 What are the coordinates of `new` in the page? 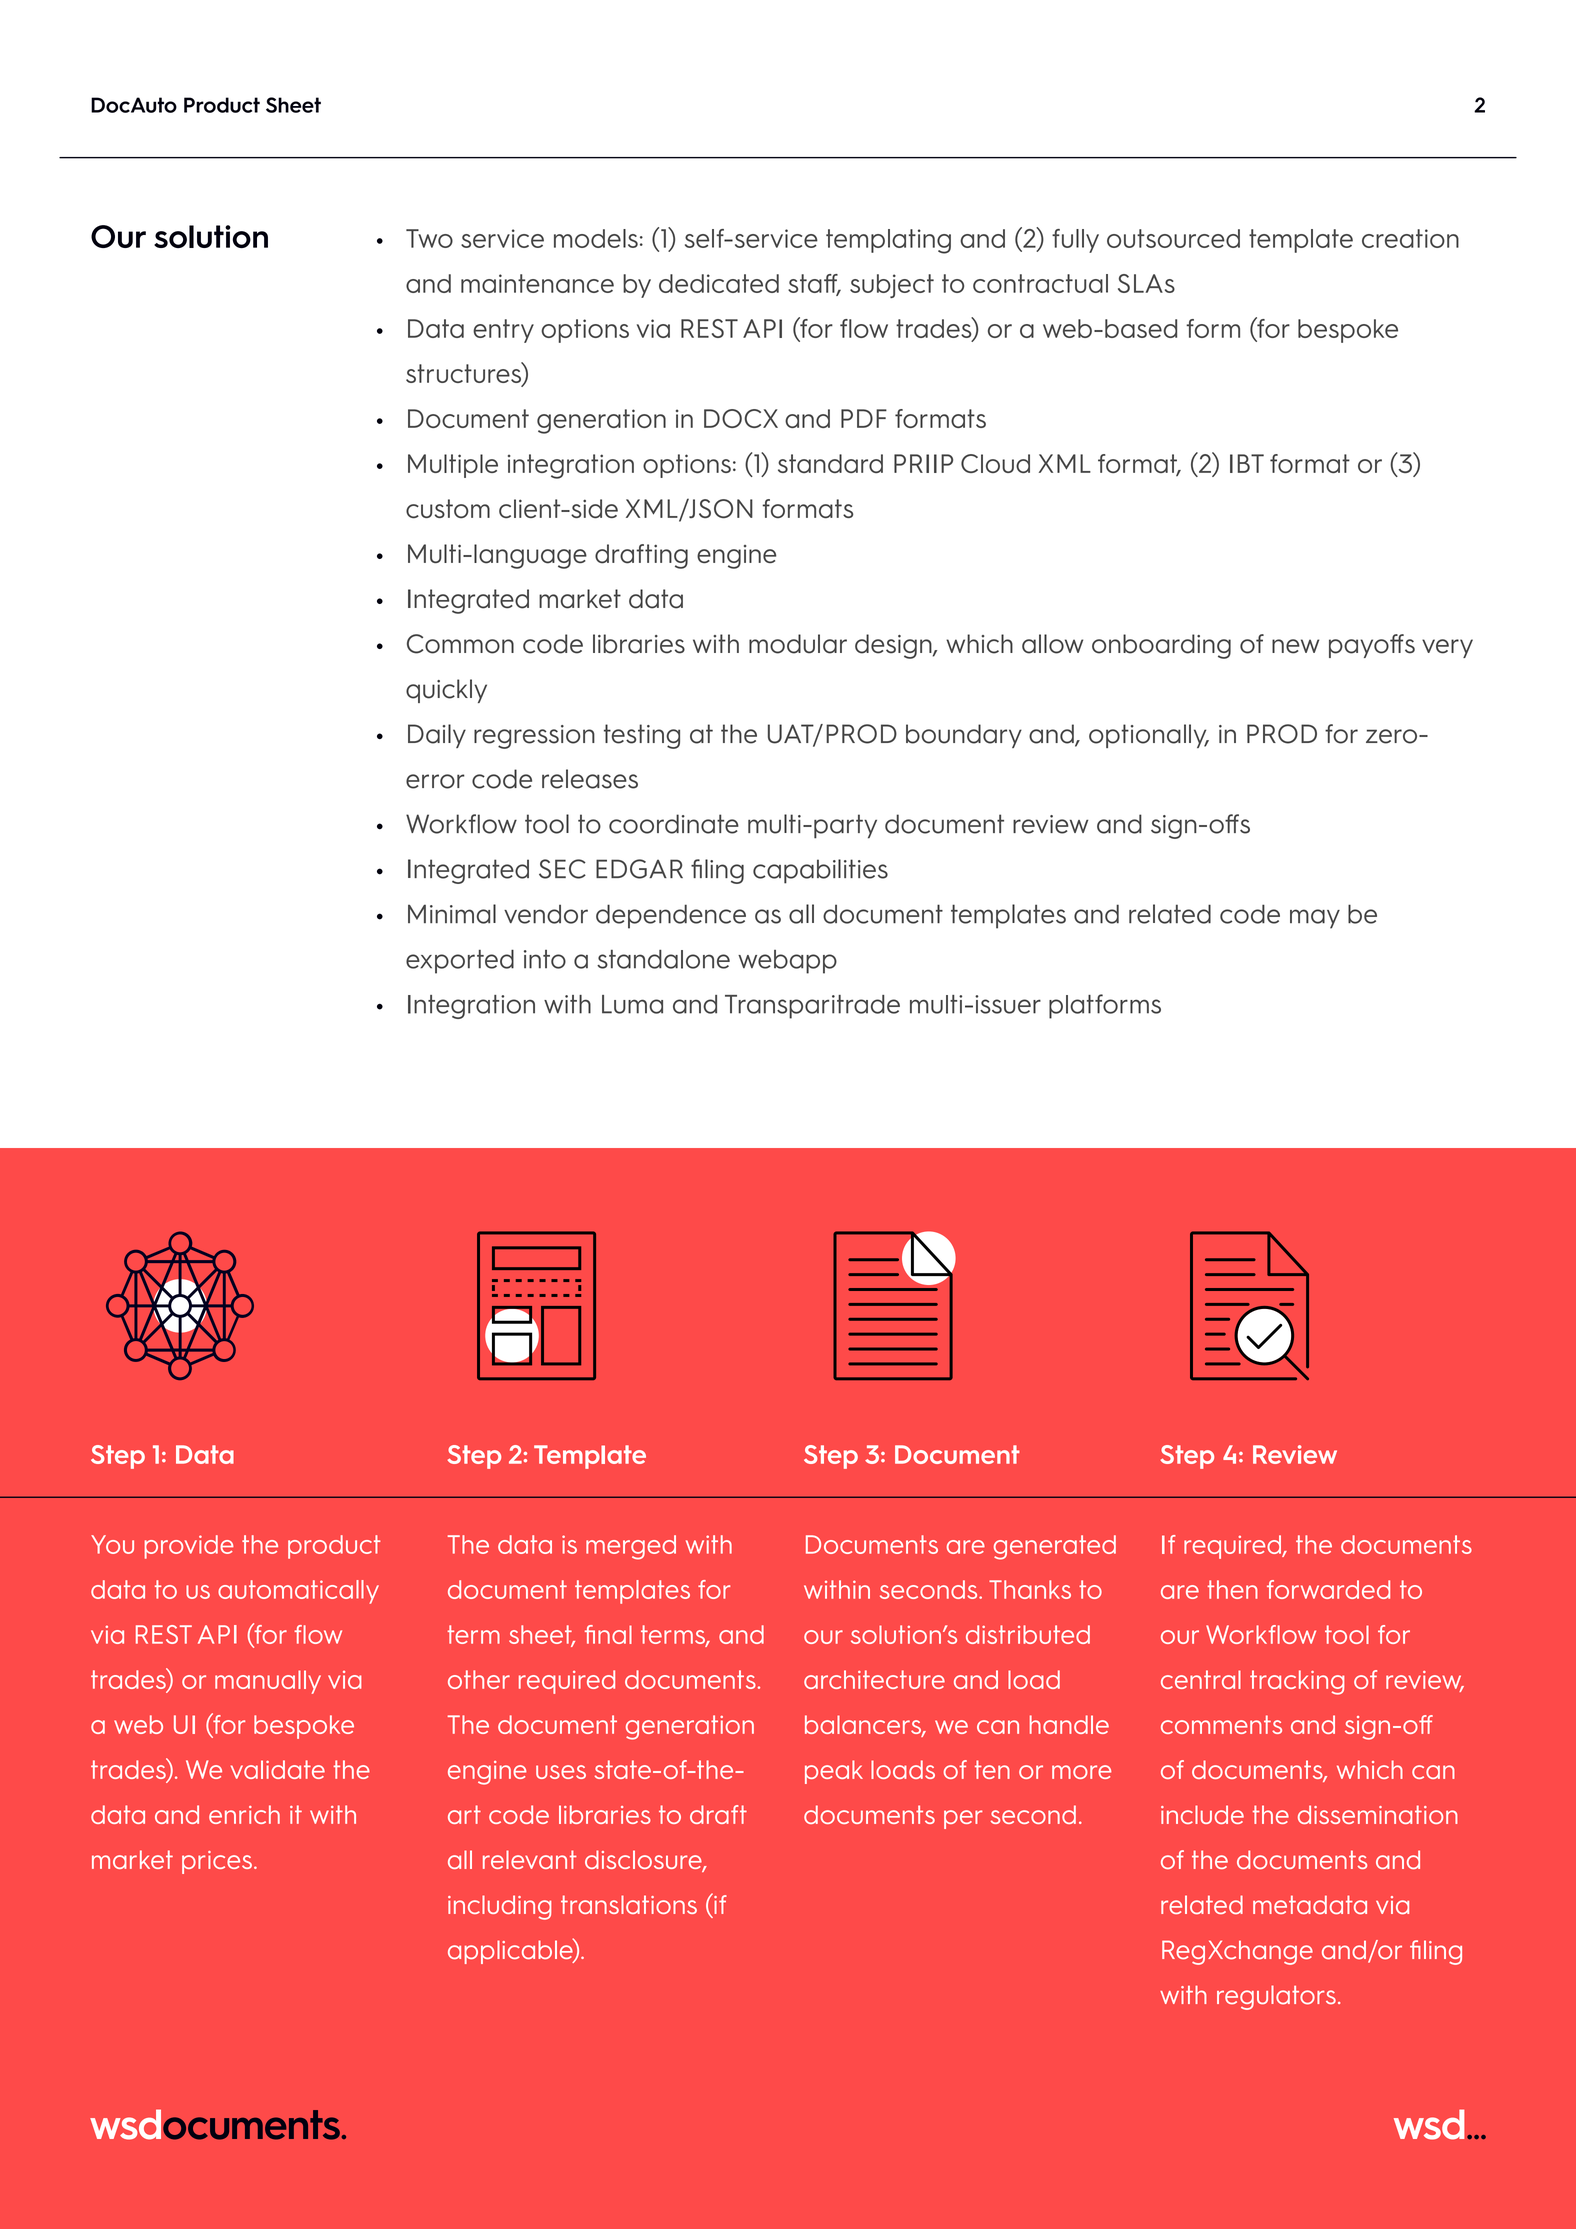 It's located at (1295, 646).
